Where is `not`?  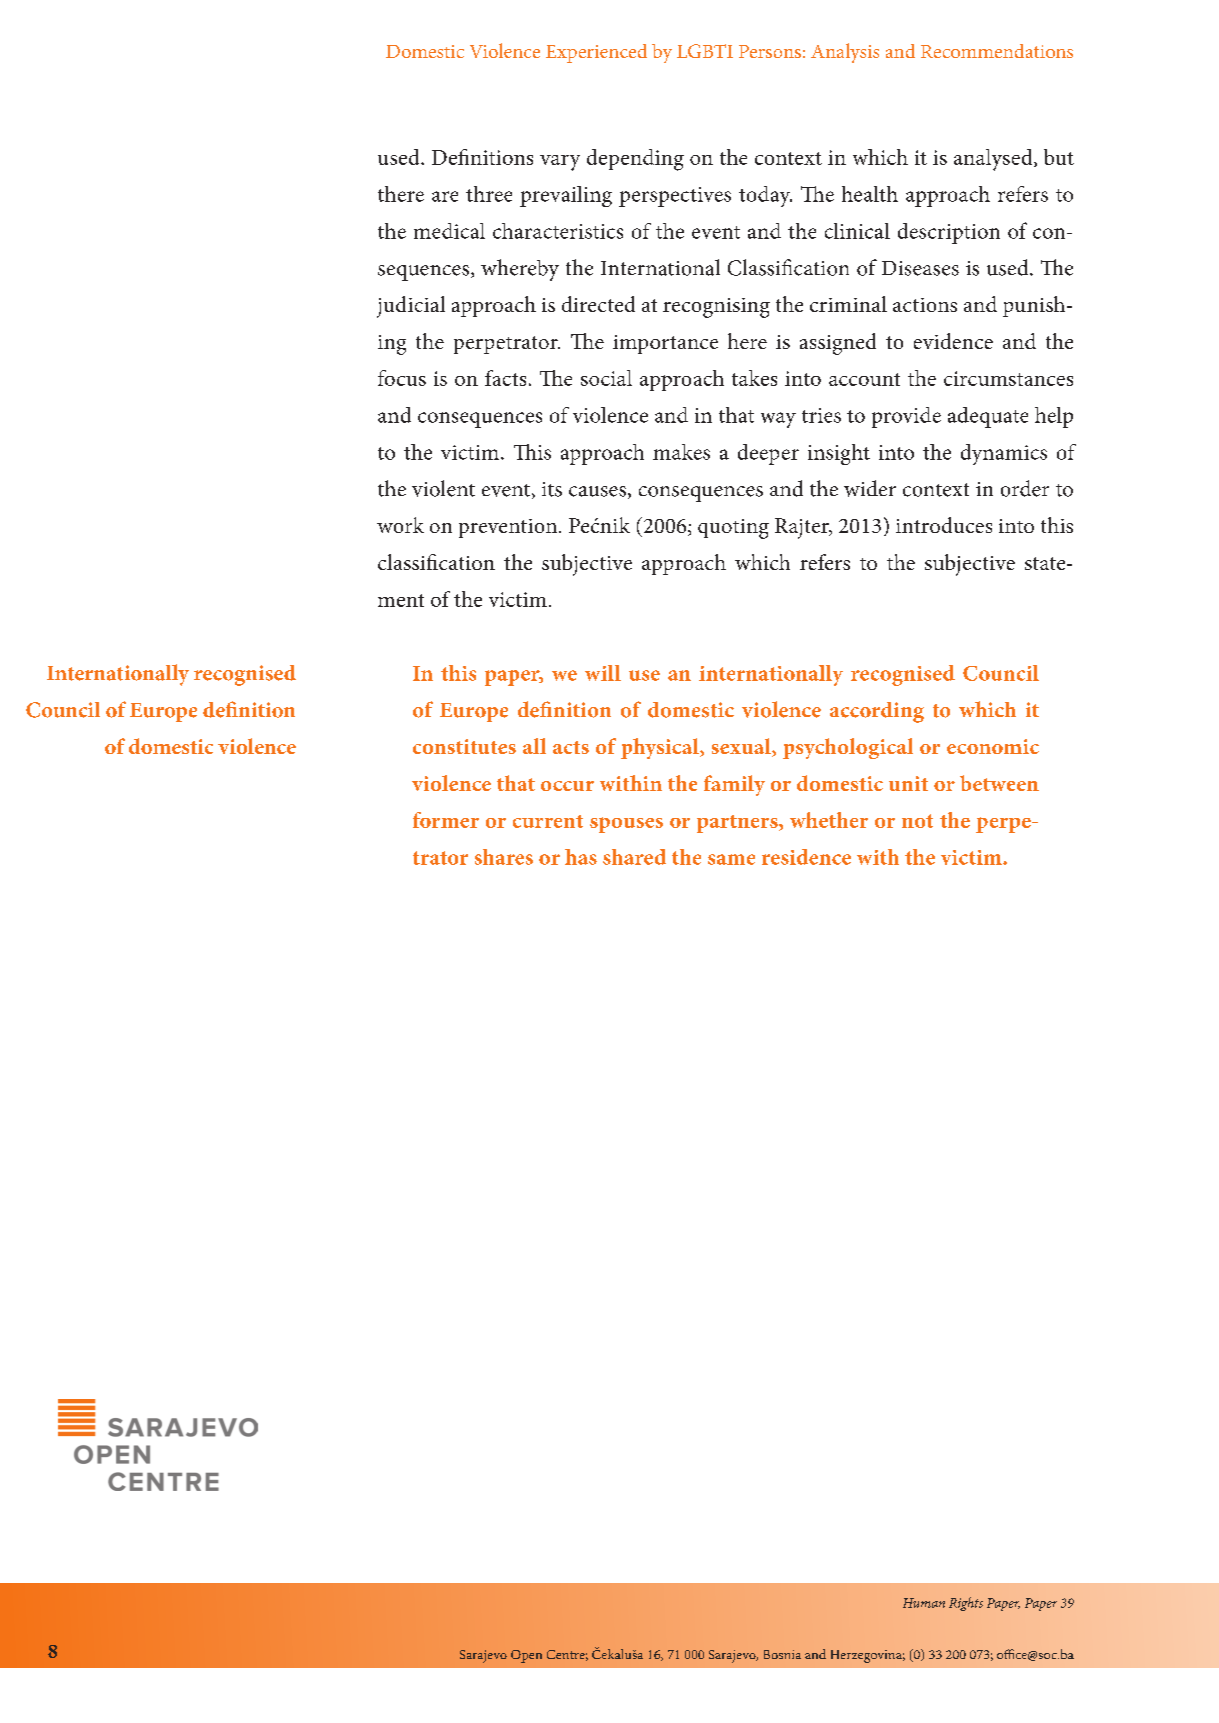
not is located at coordinates (917, 821).
